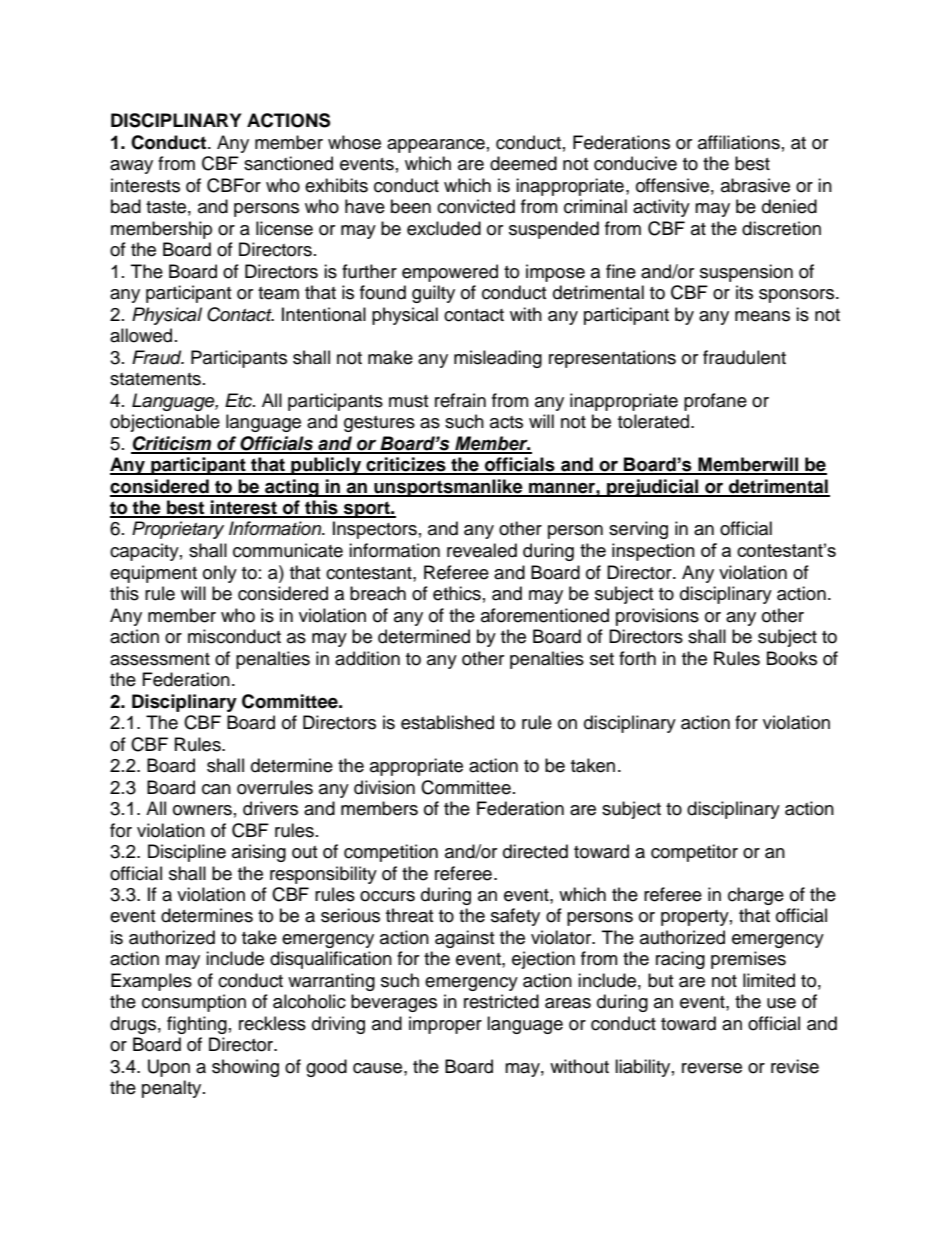 Image resolution: width=952 pixels, height=1233 pixels. Describe the element at coordinates (169, 1068) in the screenshot. I see `Upon` at that location.
